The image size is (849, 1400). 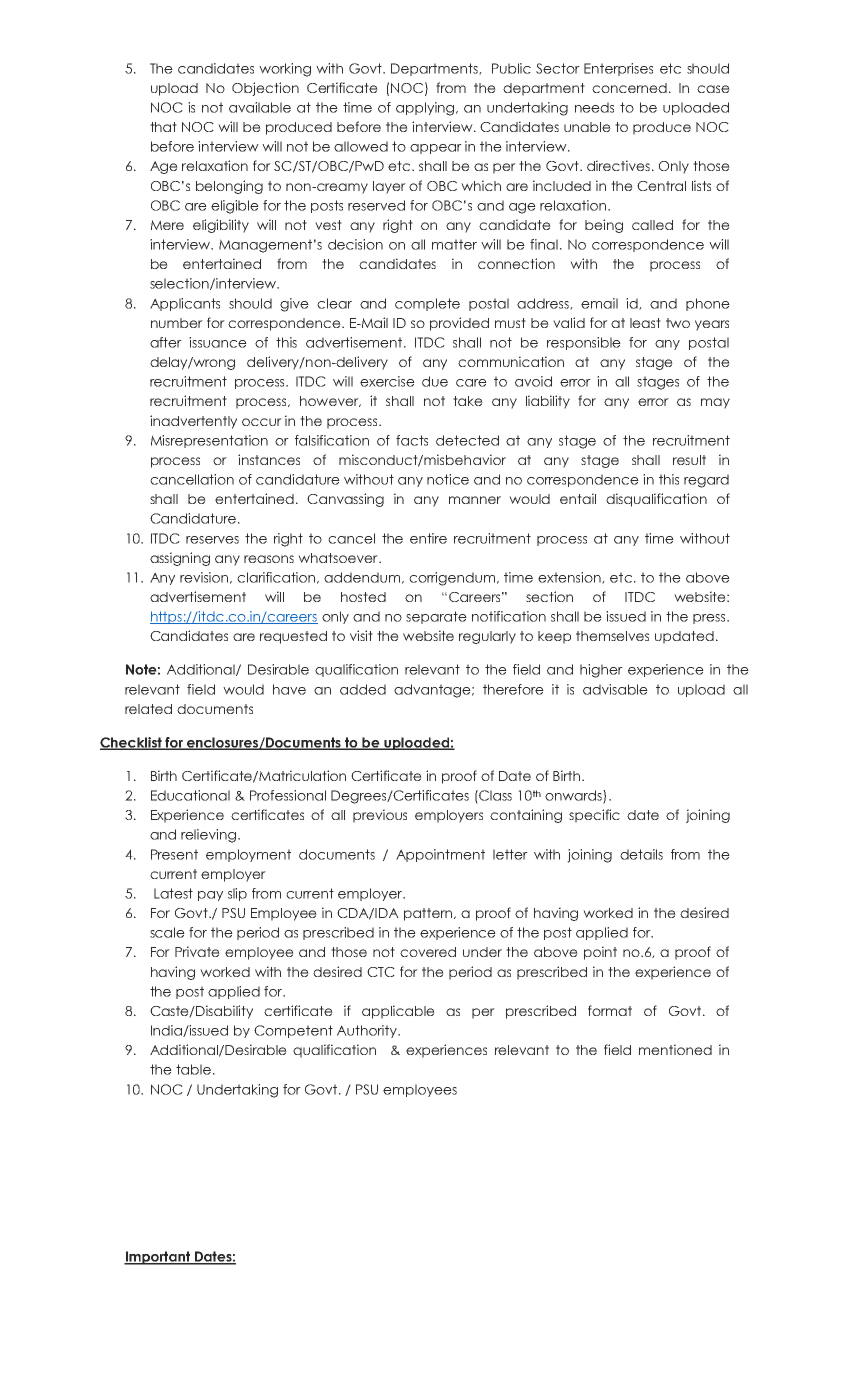 What do you see at coordinates (615, 689) in the screenshot?
I see `advisable` at bounding box center [615, 689].
